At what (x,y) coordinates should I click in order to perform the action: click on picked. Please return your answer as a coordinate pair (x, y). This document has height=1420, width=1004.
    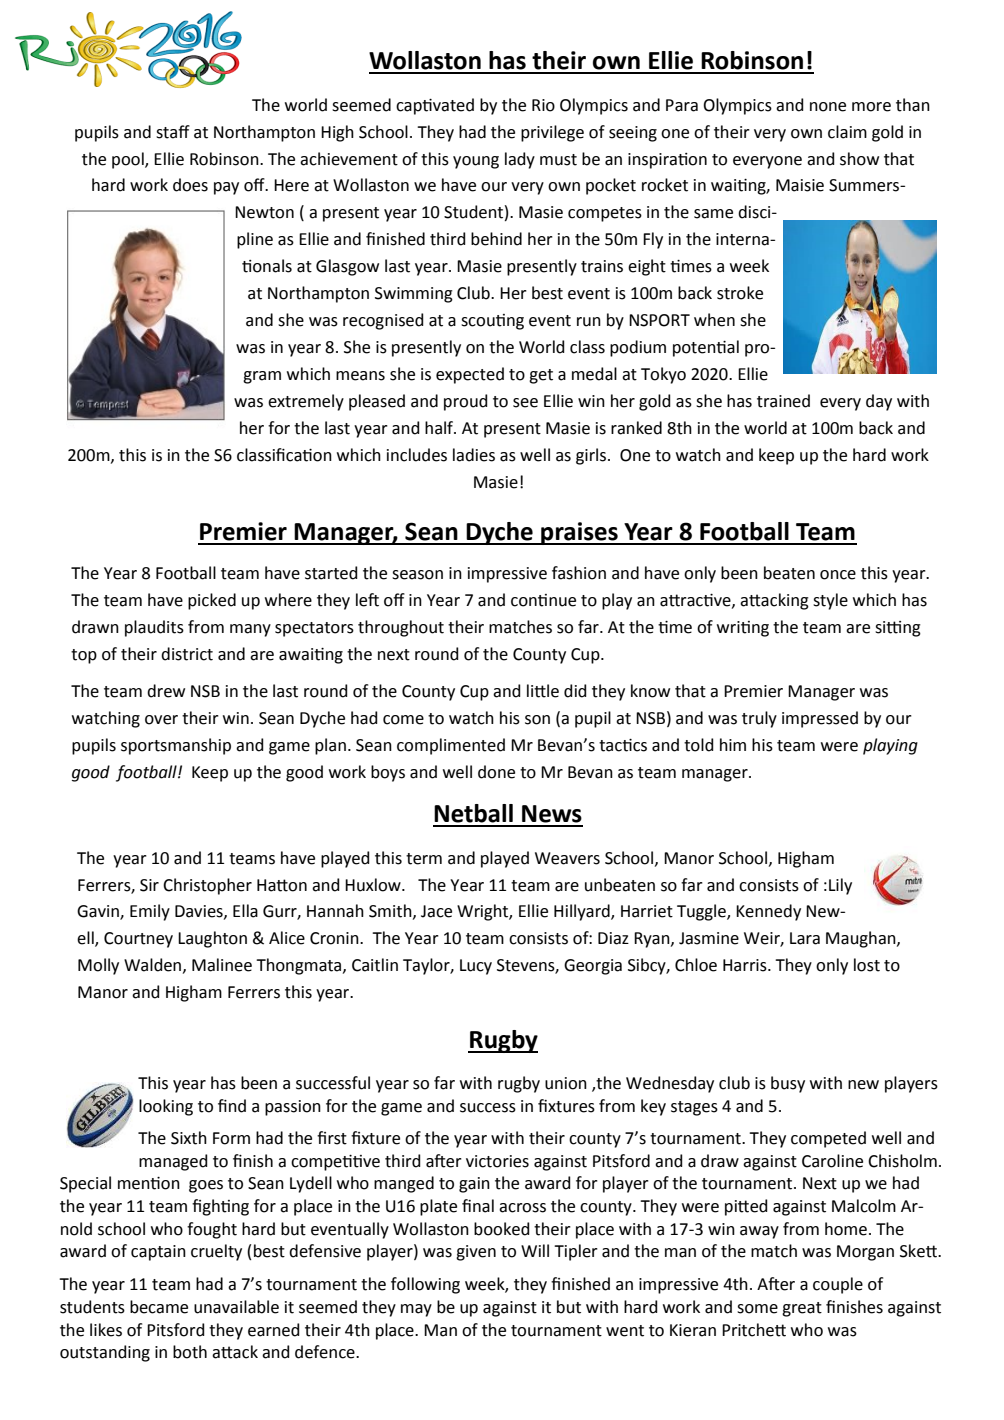
    Looking at the image, I should click on (212, 601).
